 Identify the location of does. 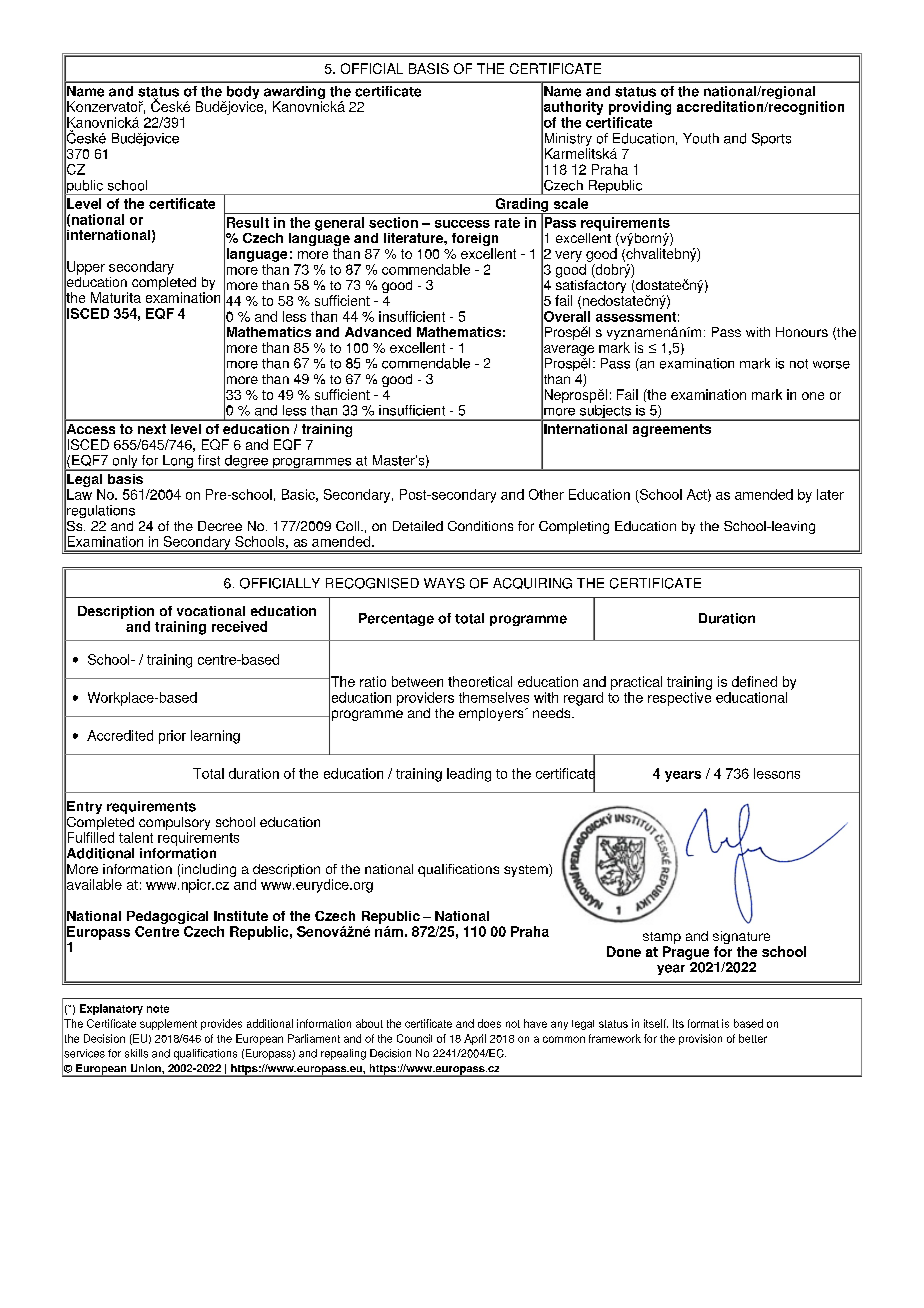
(489, 1023).
